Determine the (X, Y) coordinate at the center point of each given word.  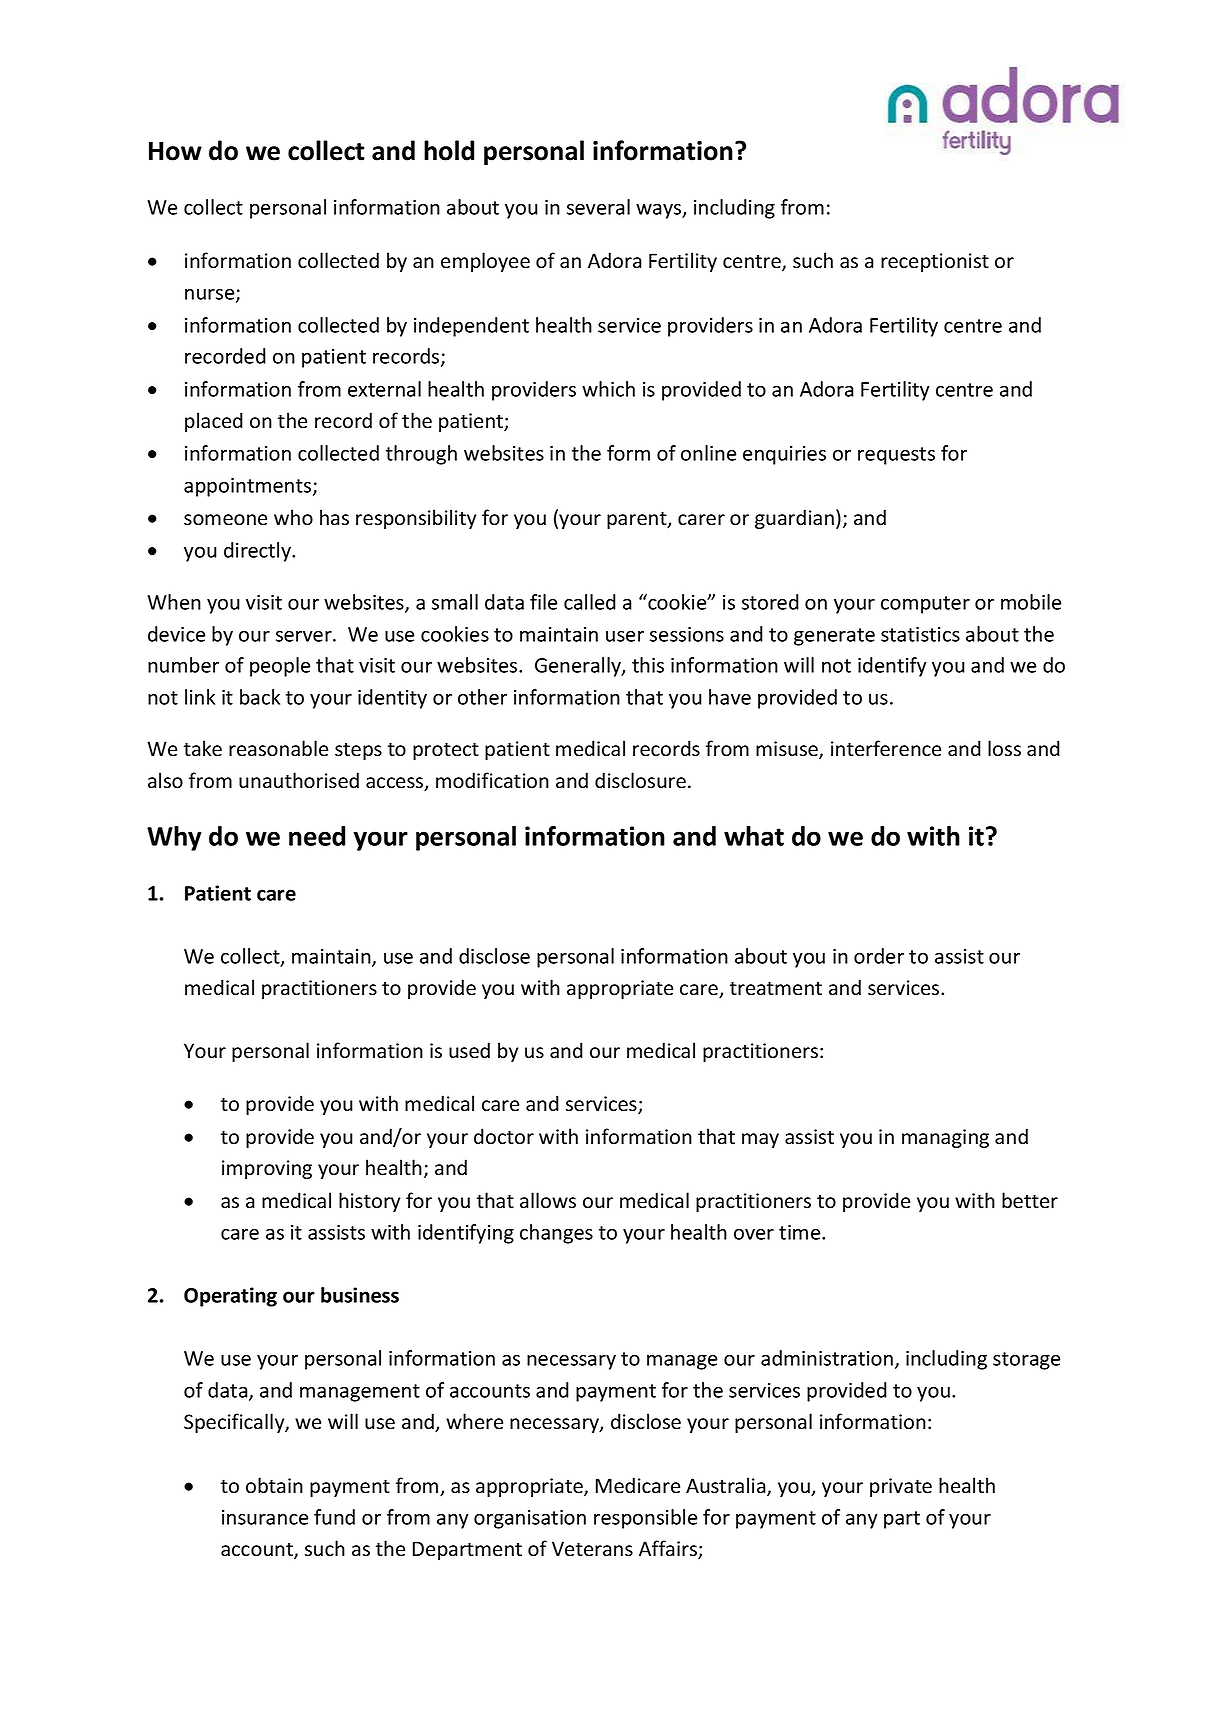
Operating (230, 1297)
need (317, 836)
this (648, 665)
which (608, 389)
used (469, 1050)
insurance (265, 1517)
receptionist (935, 262)
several (598, 207)
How (175, 151)
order (879, 956)
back (260, 697)
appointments (249, 487)
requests (896, 456)
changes (556, 1234)
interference (886, 748)
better (1030, 1200)
